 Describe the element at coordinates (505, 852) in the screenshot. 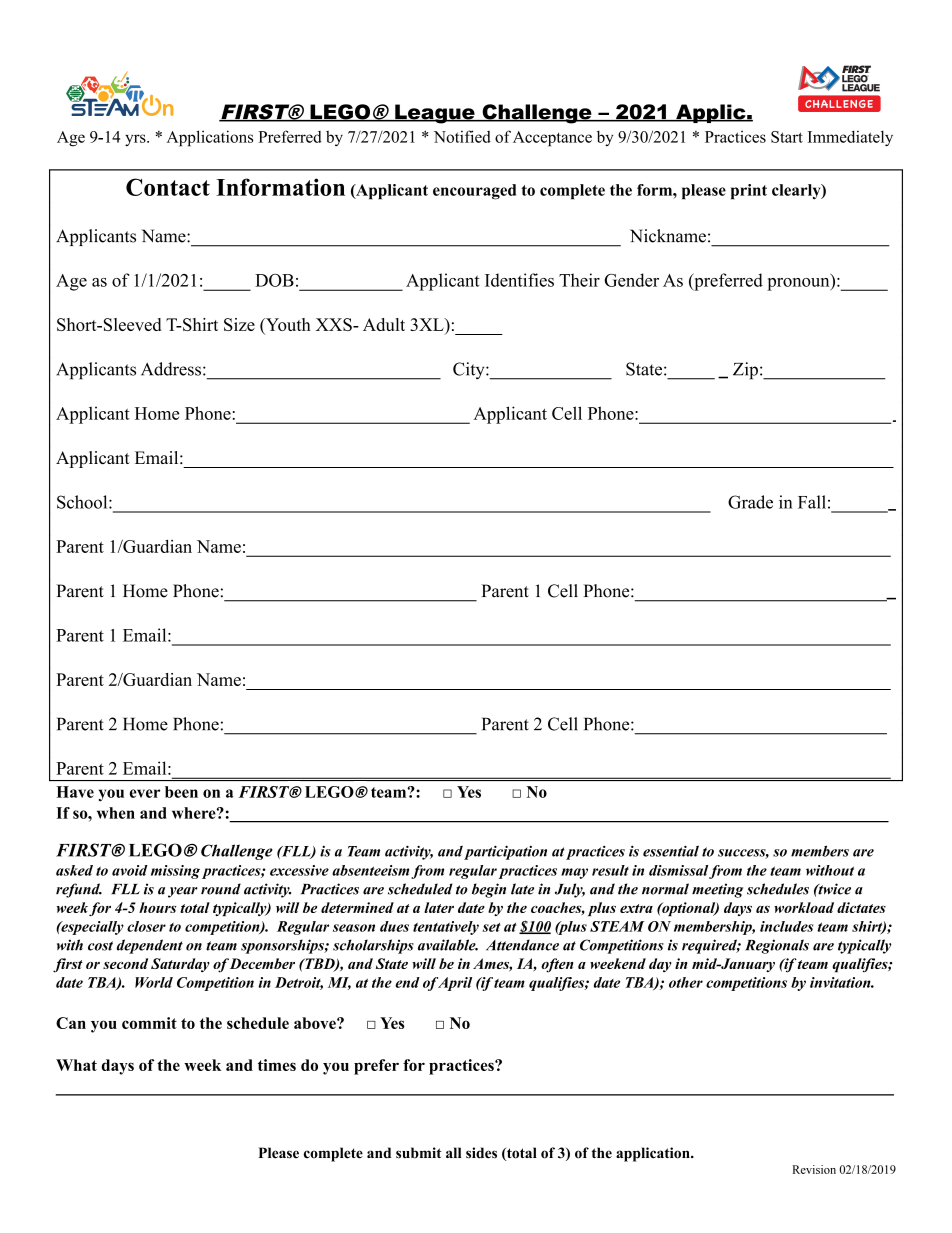

I see `participation` at that location.
